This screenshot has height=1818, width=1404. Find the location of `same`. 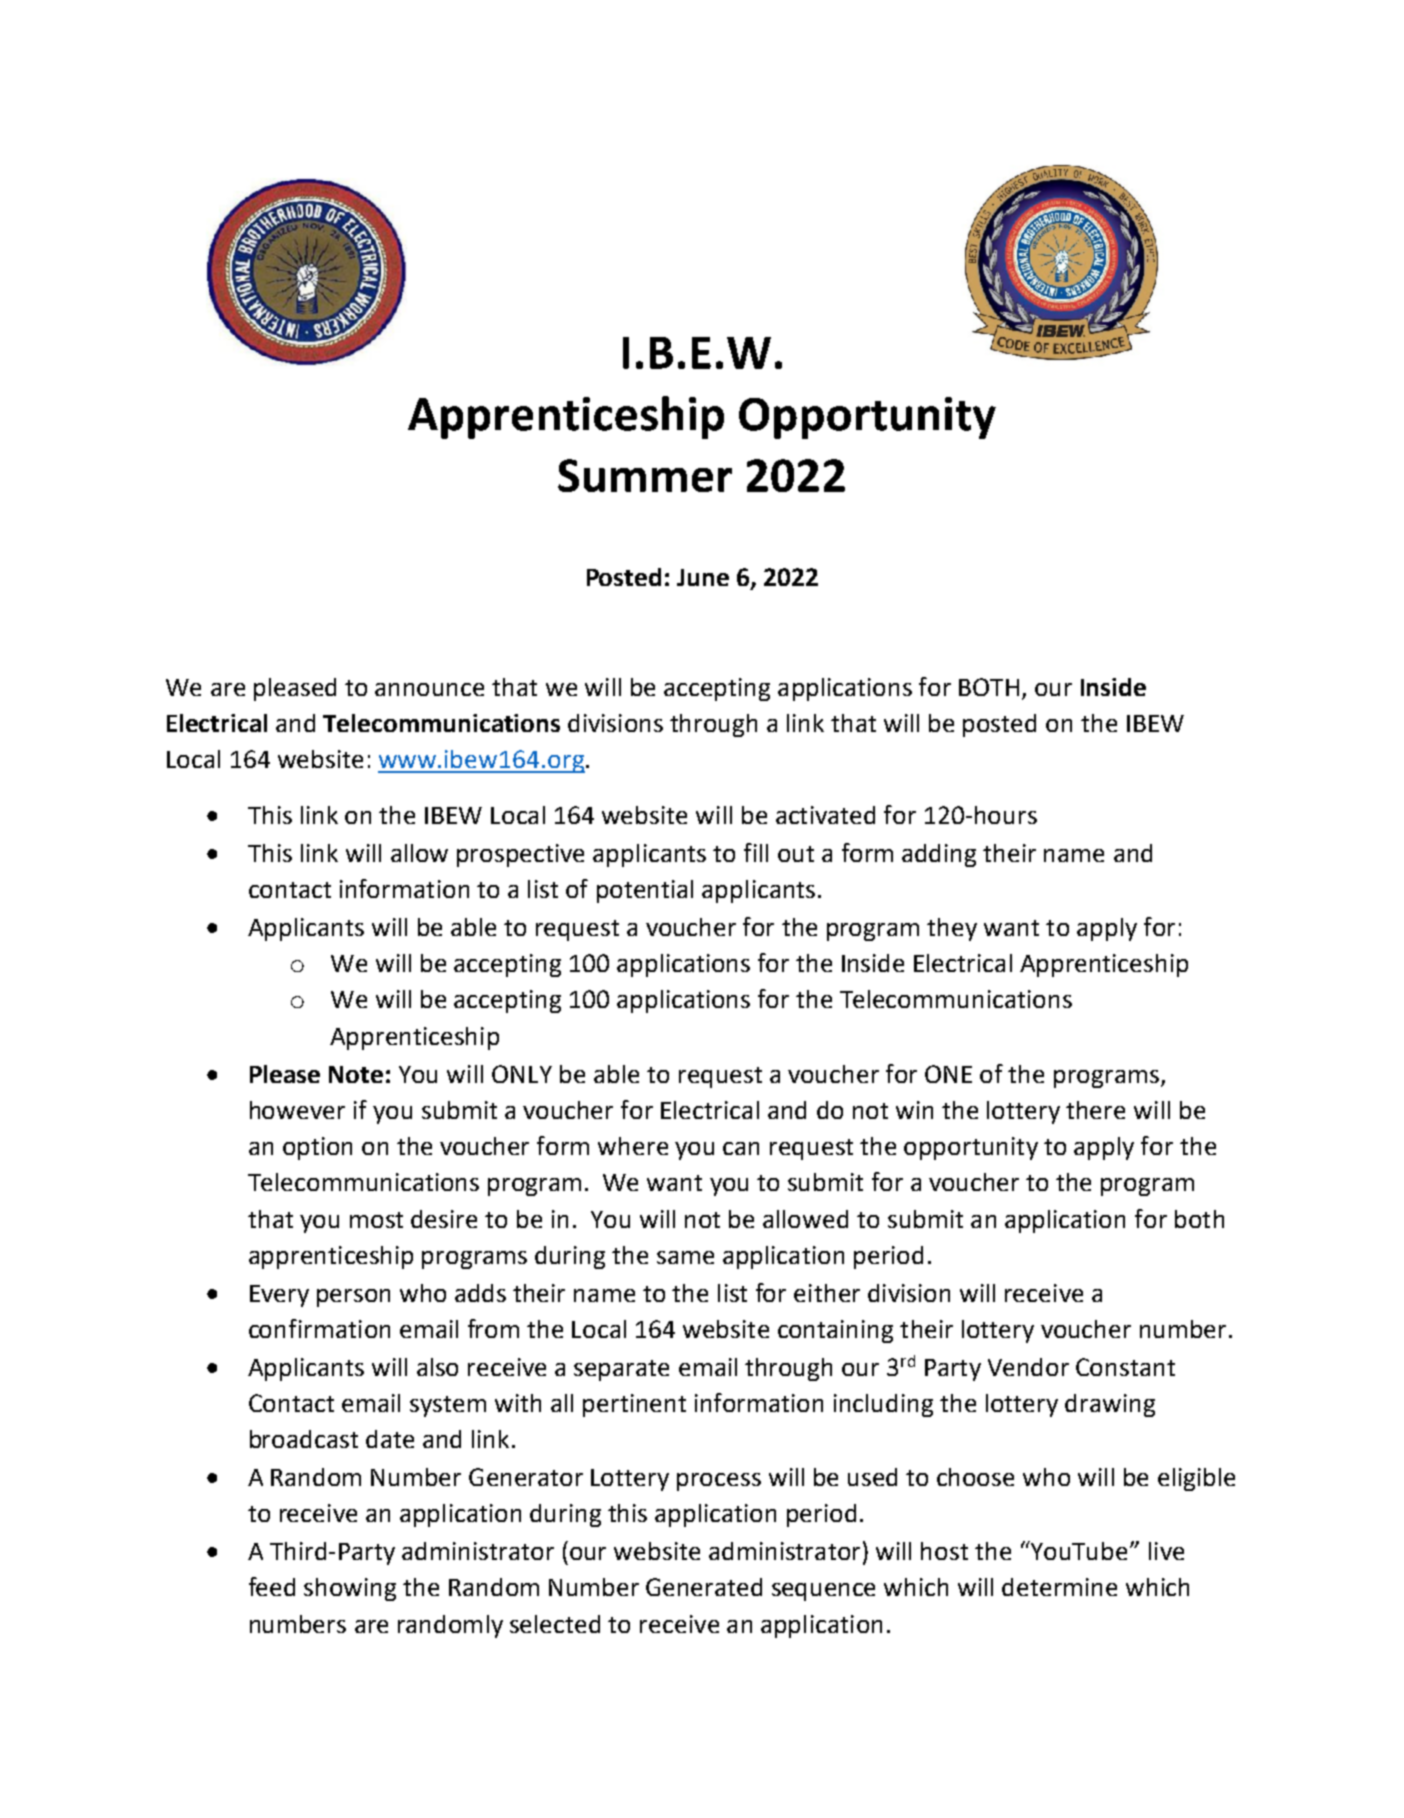

same is located at coordinates (685, 1257).
